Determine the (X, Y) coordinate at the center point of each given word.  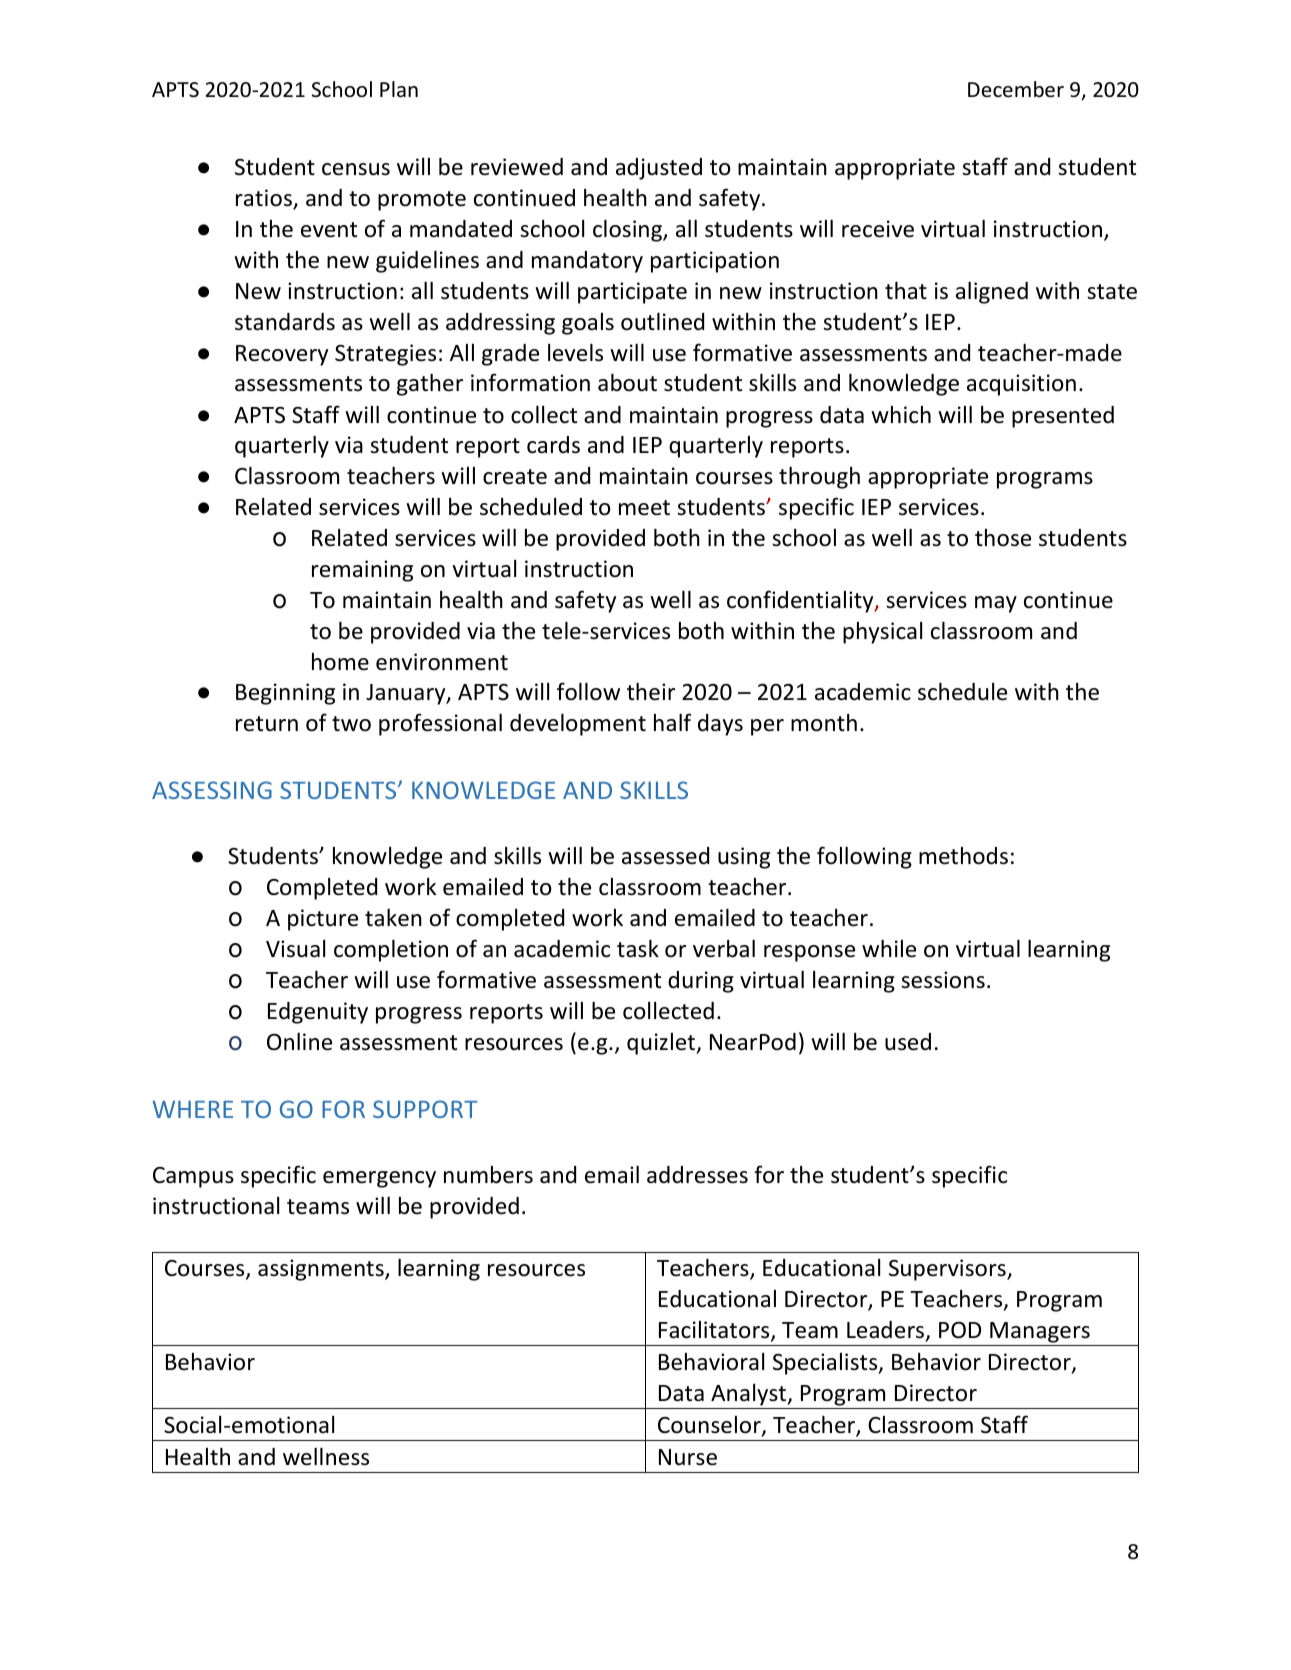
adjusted (659, 169)
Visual (295, 949)
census (356, 169)
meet (644, 508)
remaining (362, 571)
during (701, 982)
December (1016, 89)
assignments (322, 1270)
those (1003, 538)
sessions (943, 980)
